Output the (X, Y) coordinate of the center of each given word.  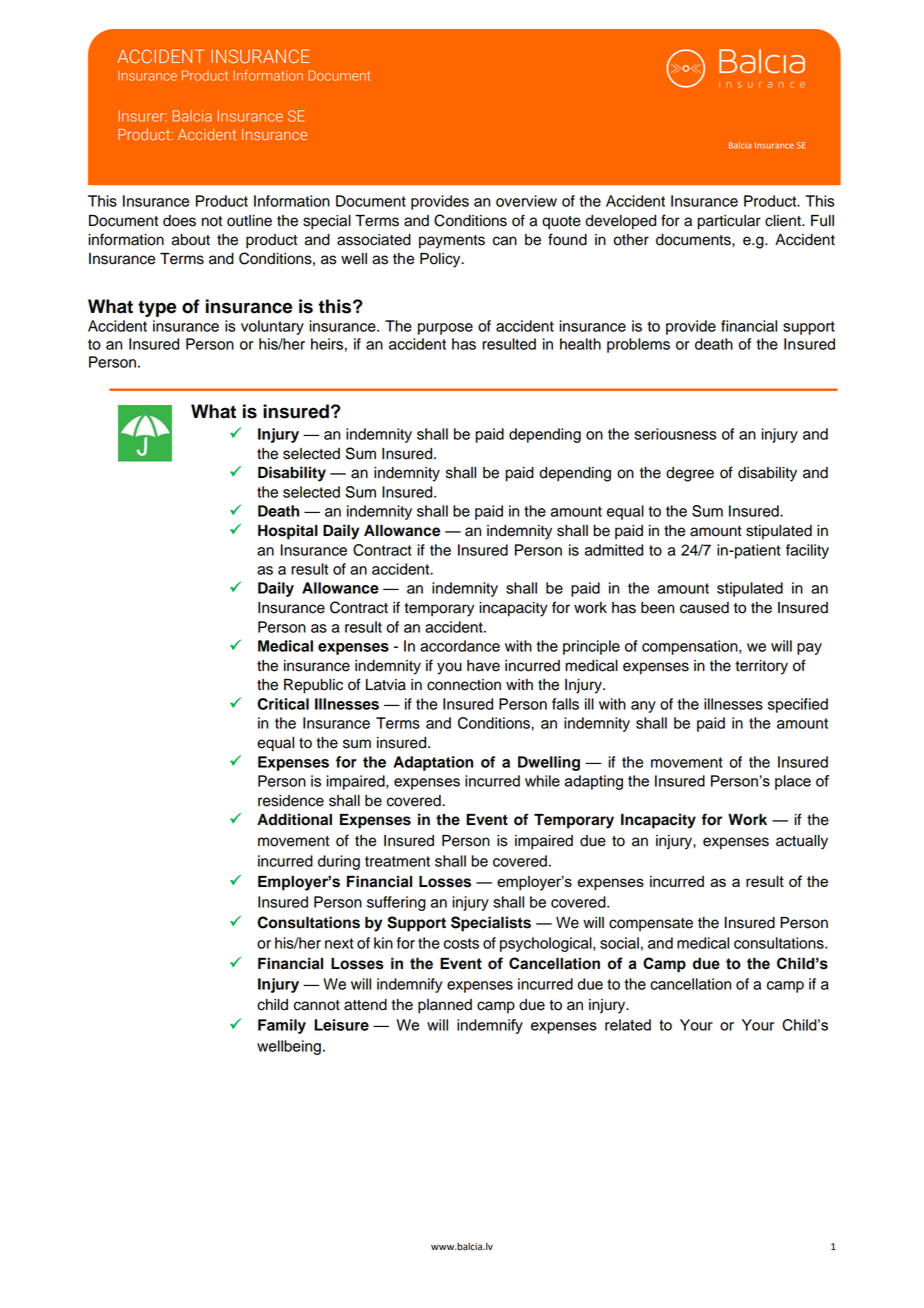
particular (729, 222)
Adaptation (433, 763)
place (793, 782)
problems (638, 345)
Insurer (142, 116)
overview (526, 201)
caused (704, 608)
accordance (460, 646)
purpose (445, 329)
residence (291, 801)
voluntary (272, 327)
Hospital (288, 532)
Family (282, 1026)
